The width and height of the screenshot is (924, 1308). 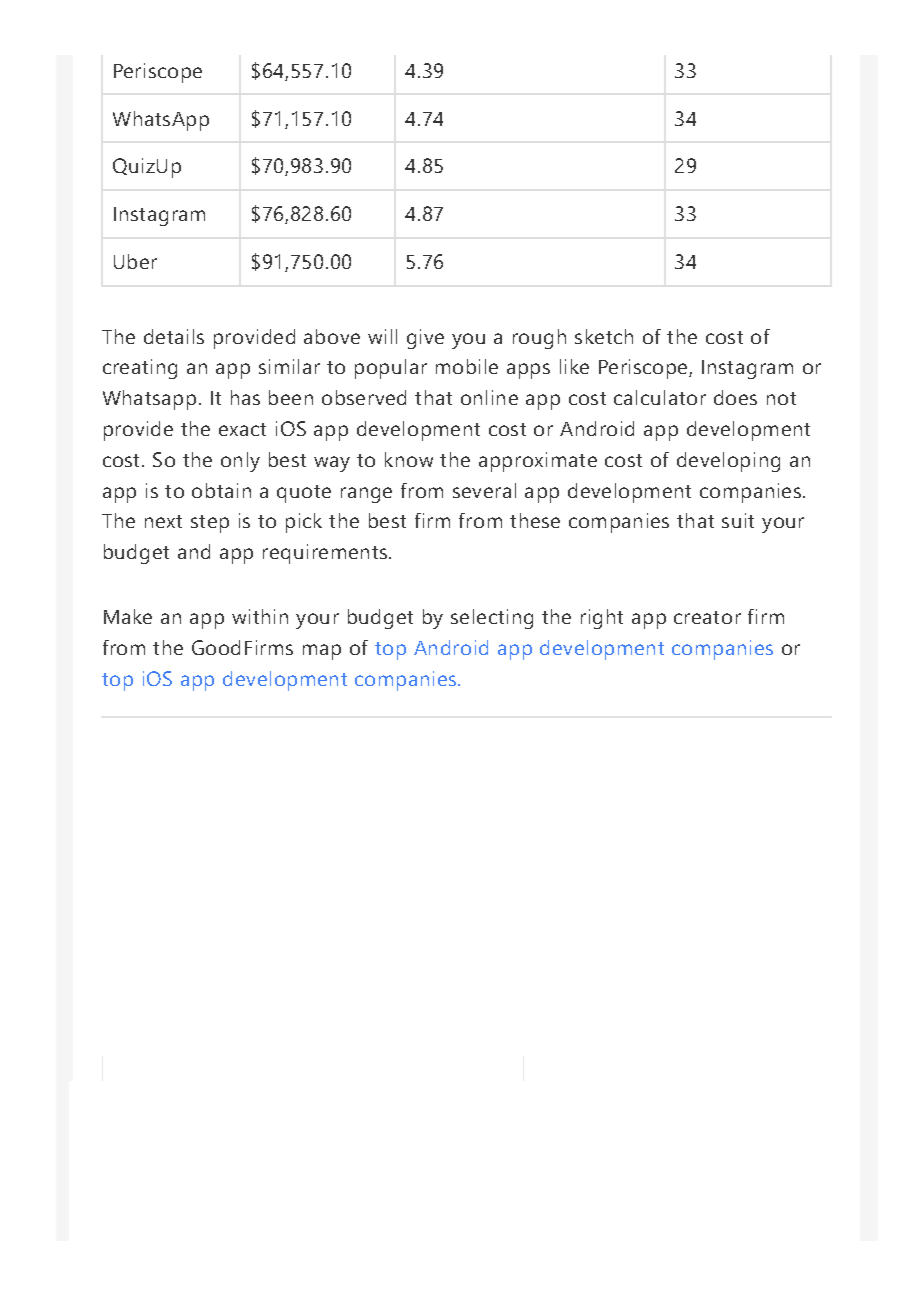 What do you see at coordinates (539, 339) in the screenshot?
I see `rough` at bounding box center [539, 339].
